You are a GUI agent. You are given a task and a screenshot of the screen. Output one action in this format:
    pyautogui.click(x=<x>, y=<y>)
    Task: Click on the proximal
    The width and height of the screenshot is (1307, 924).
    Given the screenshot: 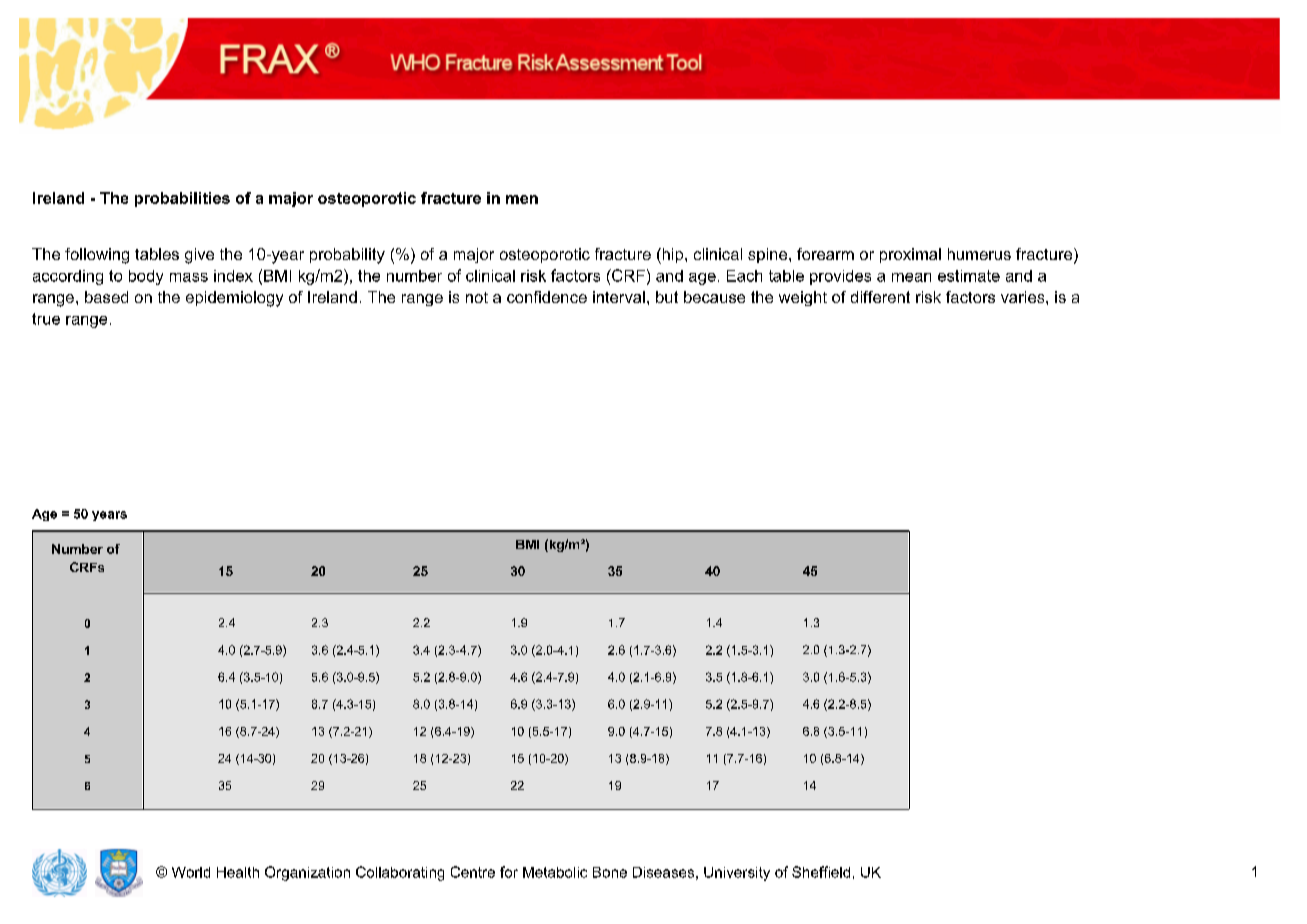 What is the action you would take?
    pyautogui.click(x=910, y=255)
